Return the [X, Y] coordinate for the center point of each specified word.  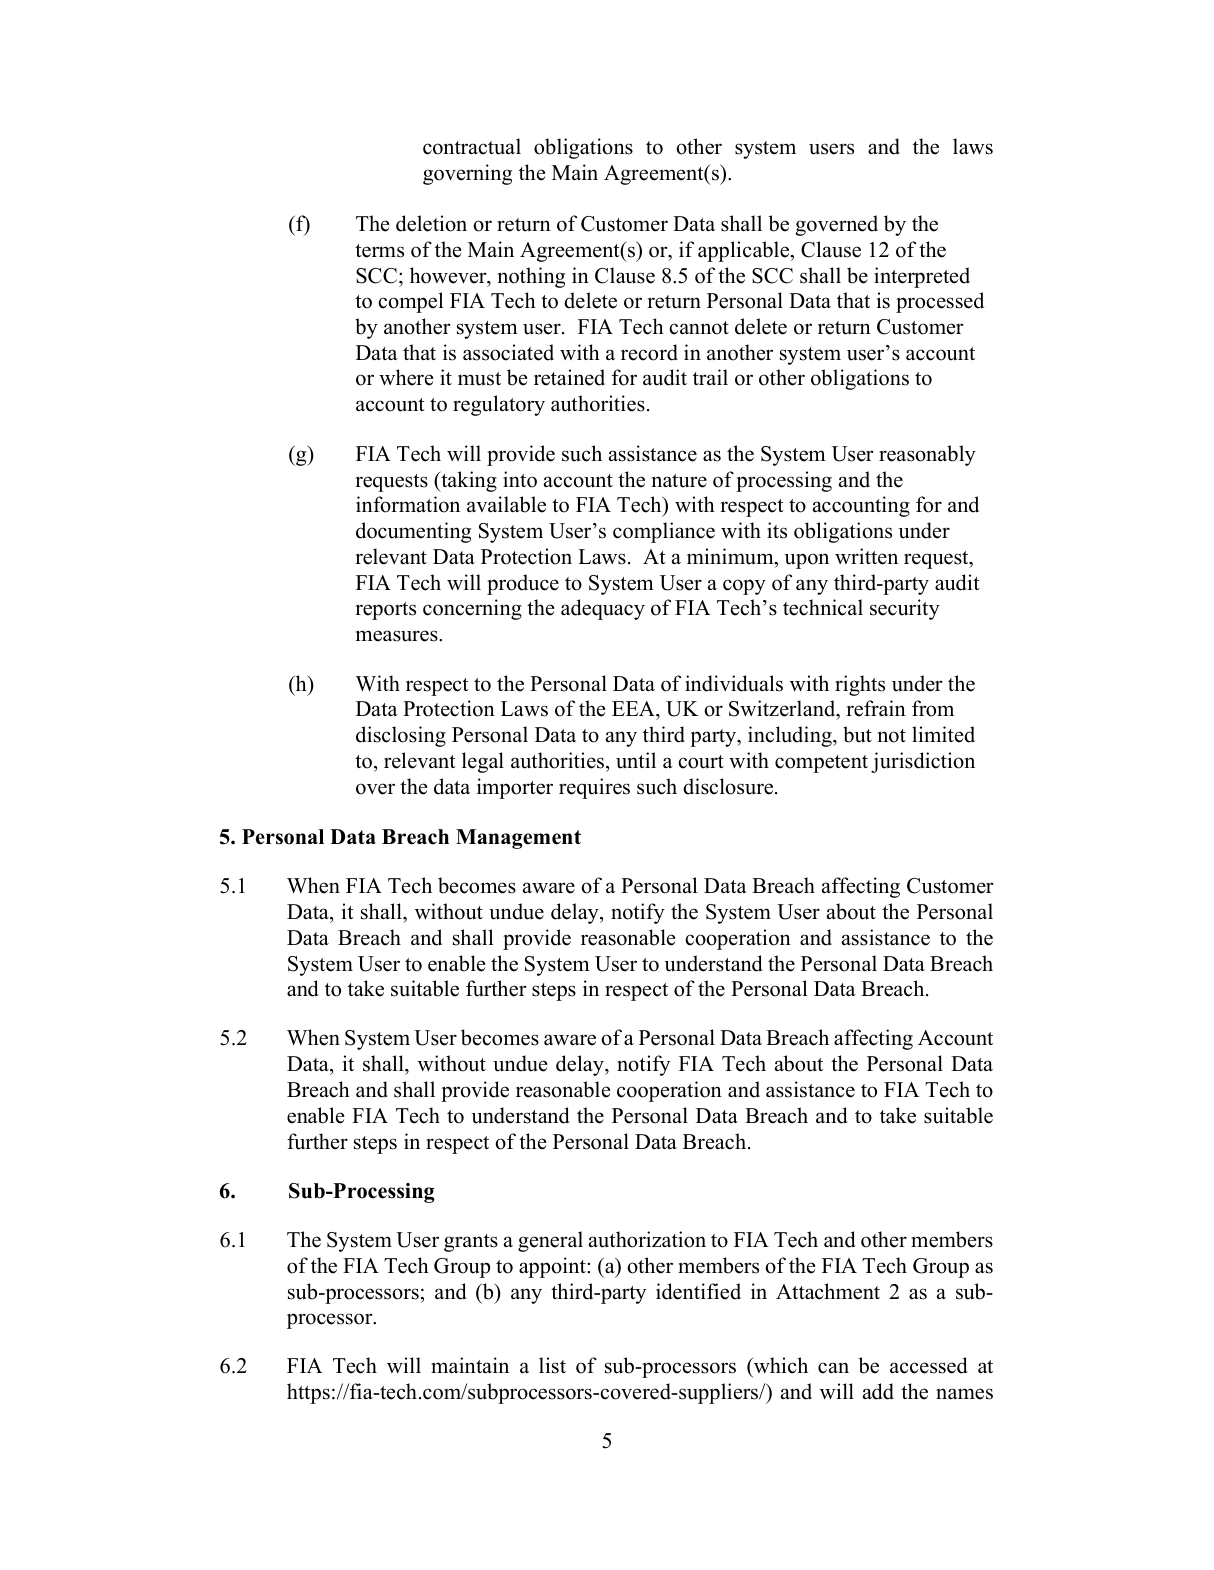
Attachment [828, 1291]
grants [471, 1243]
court [701, 762]
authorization [647, 1239]
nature [679, 481]
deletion [431, 223]
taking [468, 481]
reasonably [927, 455]
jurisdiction [923, 762]
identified [698, 1291]
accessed [928, 1365]
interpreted [922, 277]
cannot [699, 328]
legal [483, 762]
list [552, 1365]
